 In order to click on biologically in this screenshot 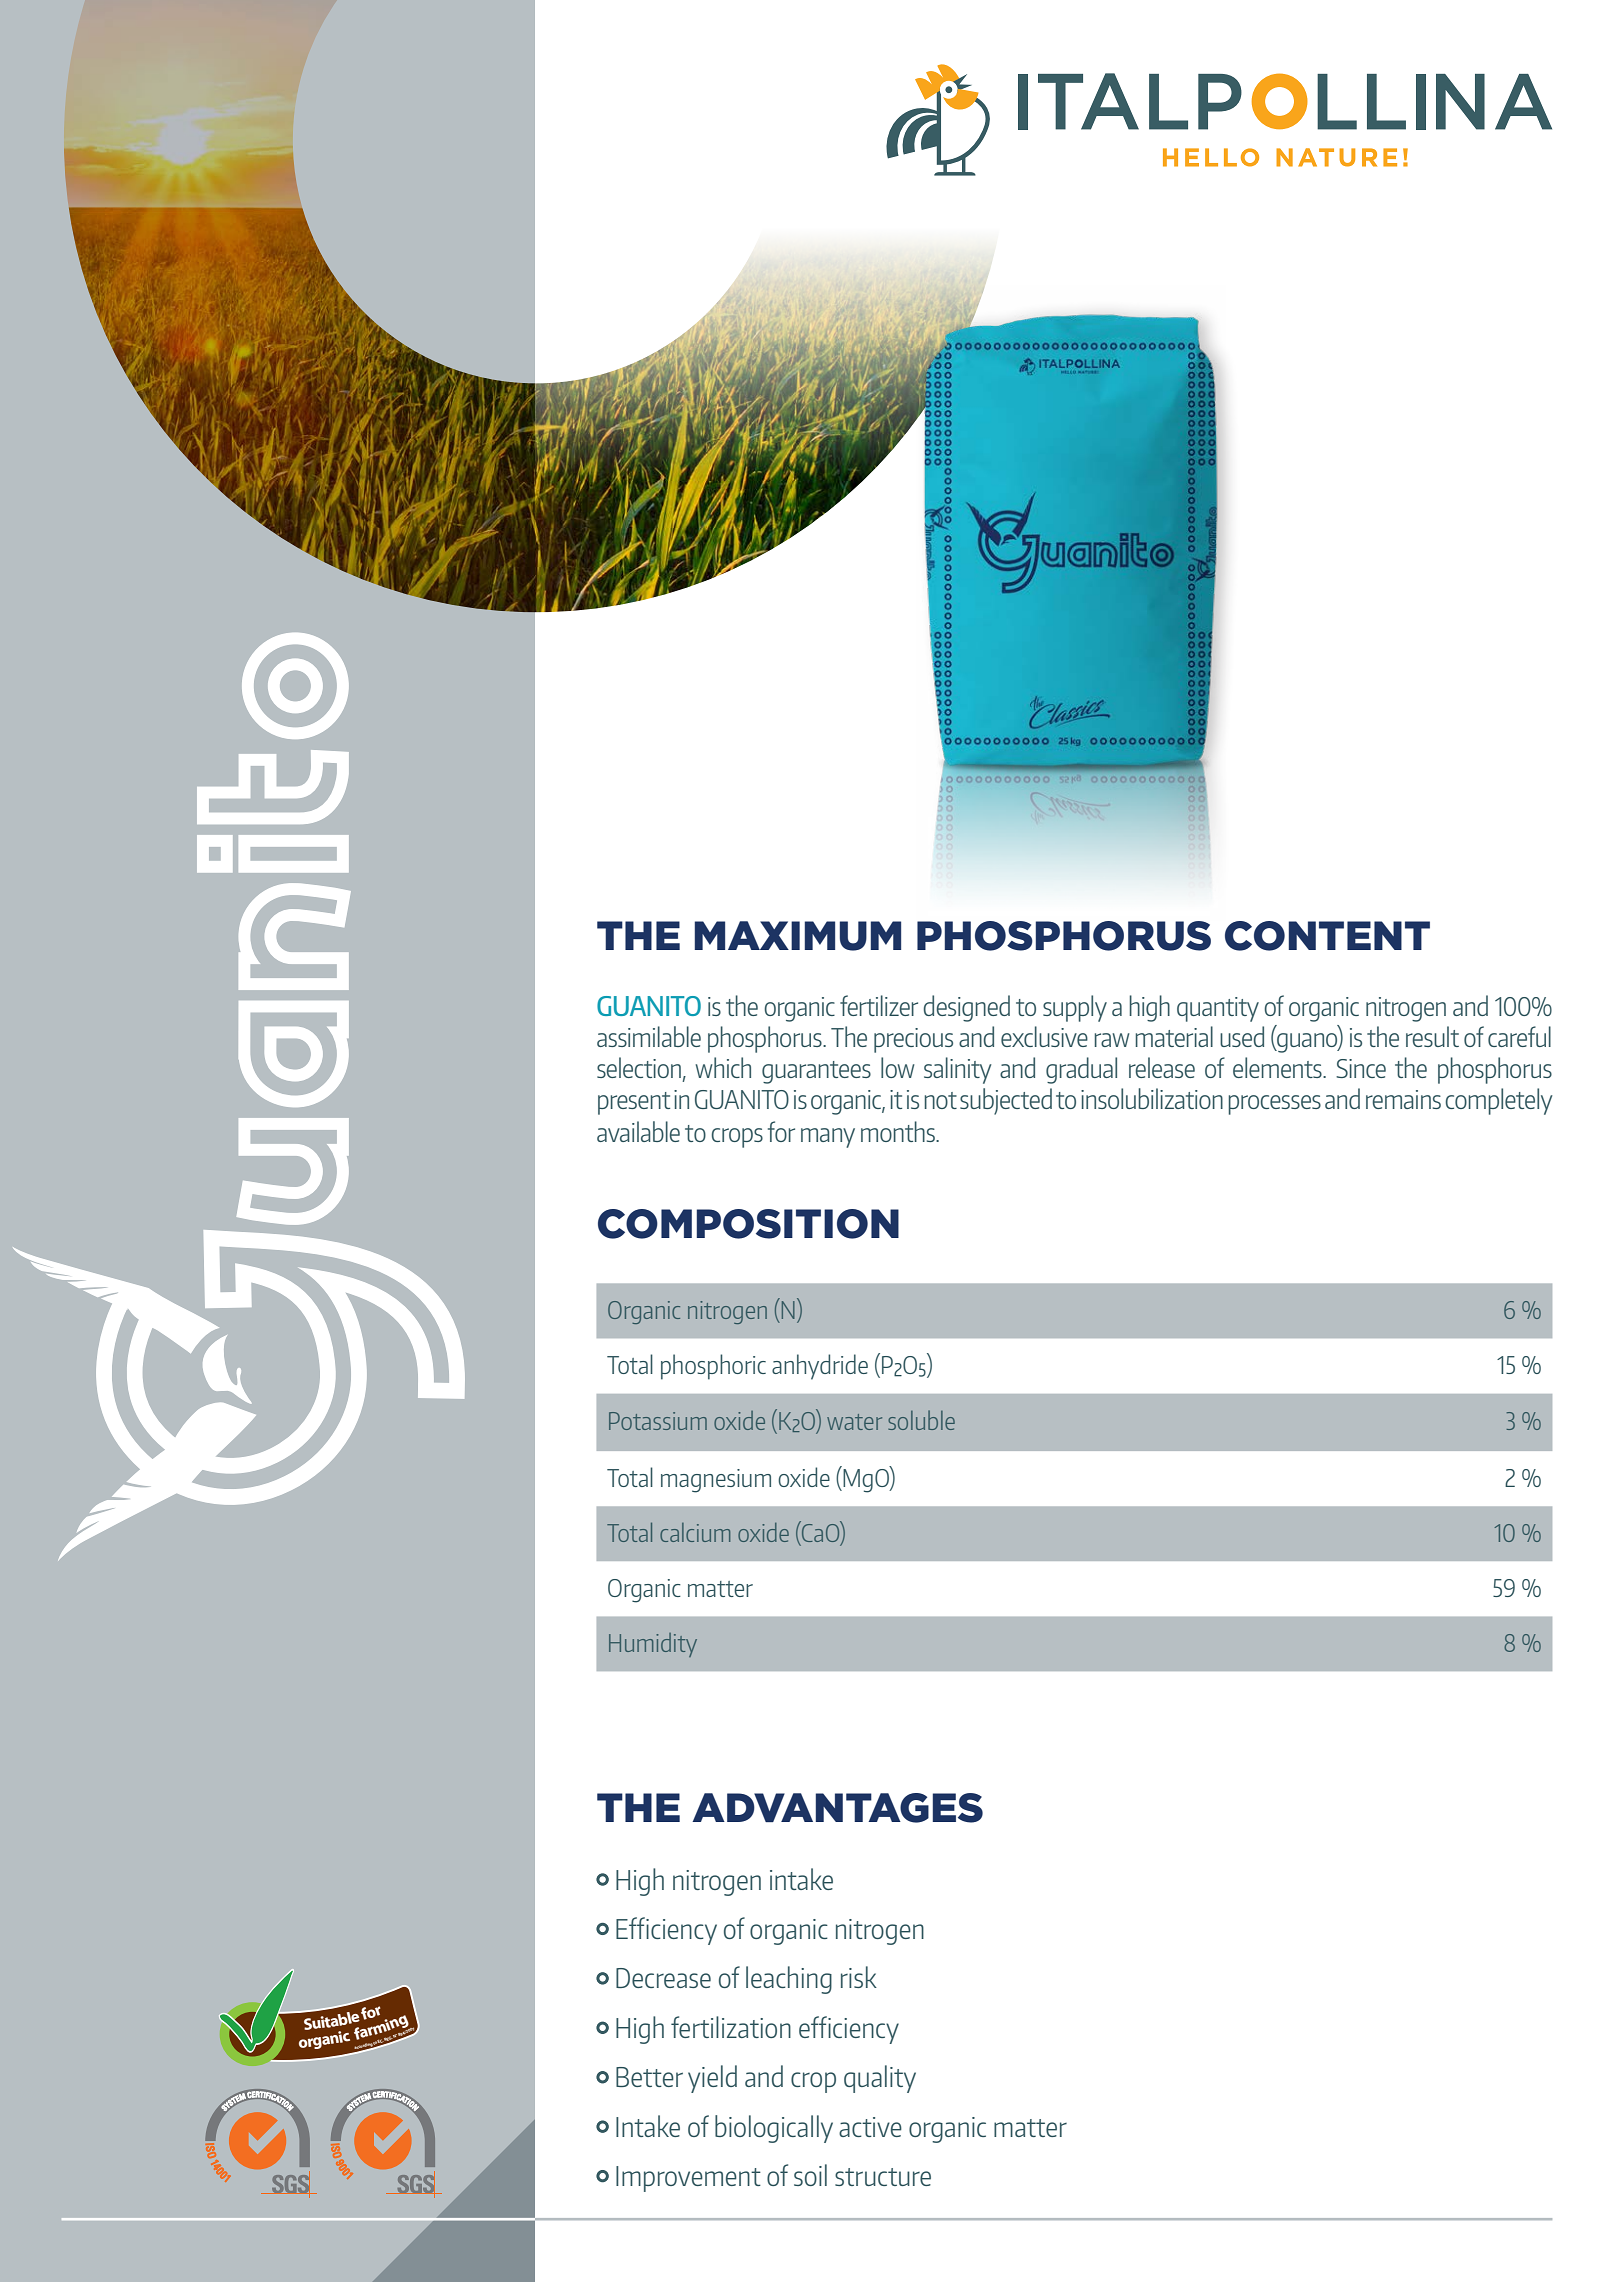, I will do `click(774, 2129)`.
